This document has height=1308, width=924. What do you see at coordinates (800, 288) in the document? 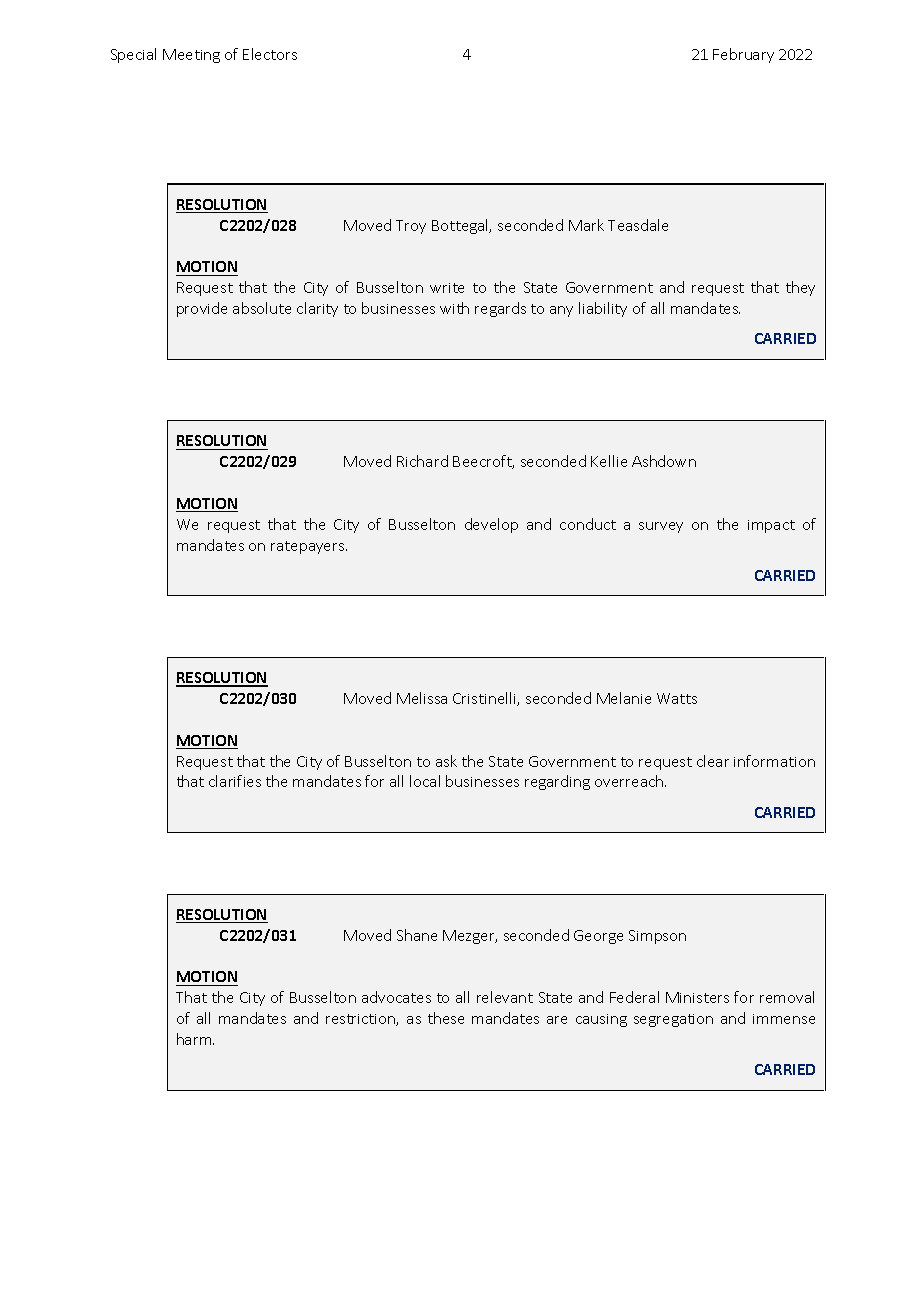
I see `they` at bounding box center [800, 288].
